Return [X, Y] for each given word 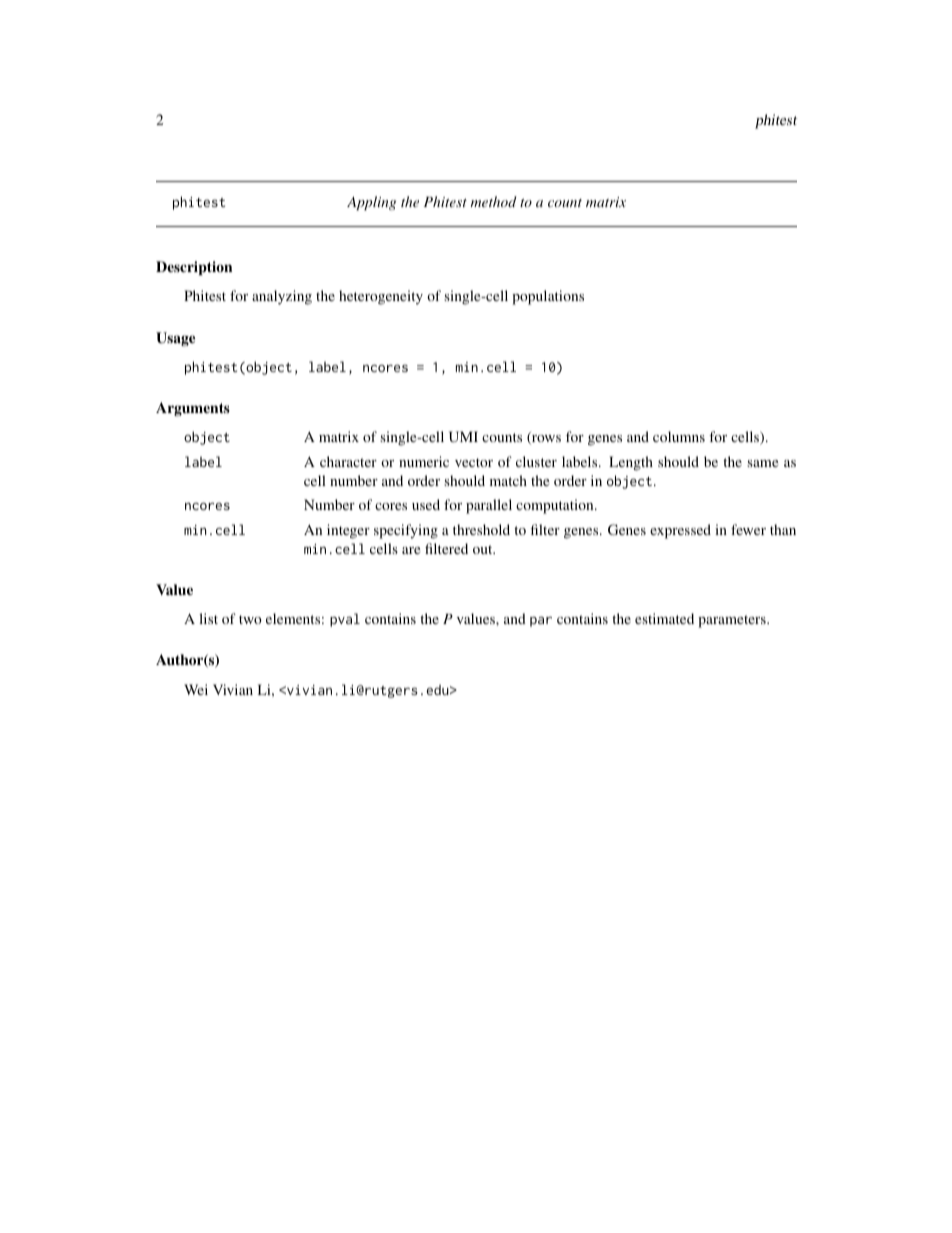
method [494, 201]
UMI [463, 436]
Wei [196, 689]
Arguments [193, 409]
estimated [664, 618]
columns [679, 436]
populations [548, 297]
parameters [733, 621]
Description [194, 268]
